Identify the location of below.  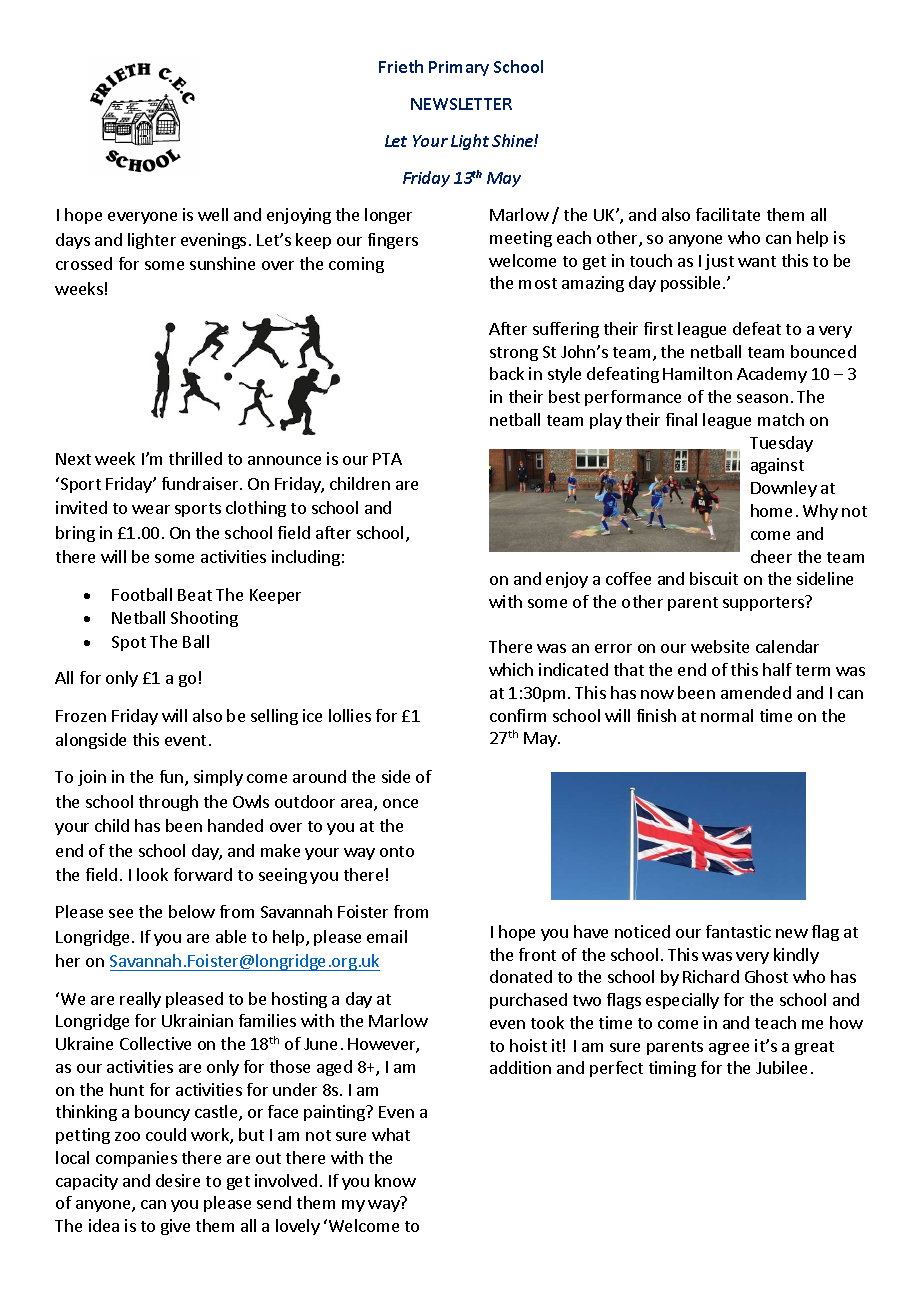
(192, 911).
